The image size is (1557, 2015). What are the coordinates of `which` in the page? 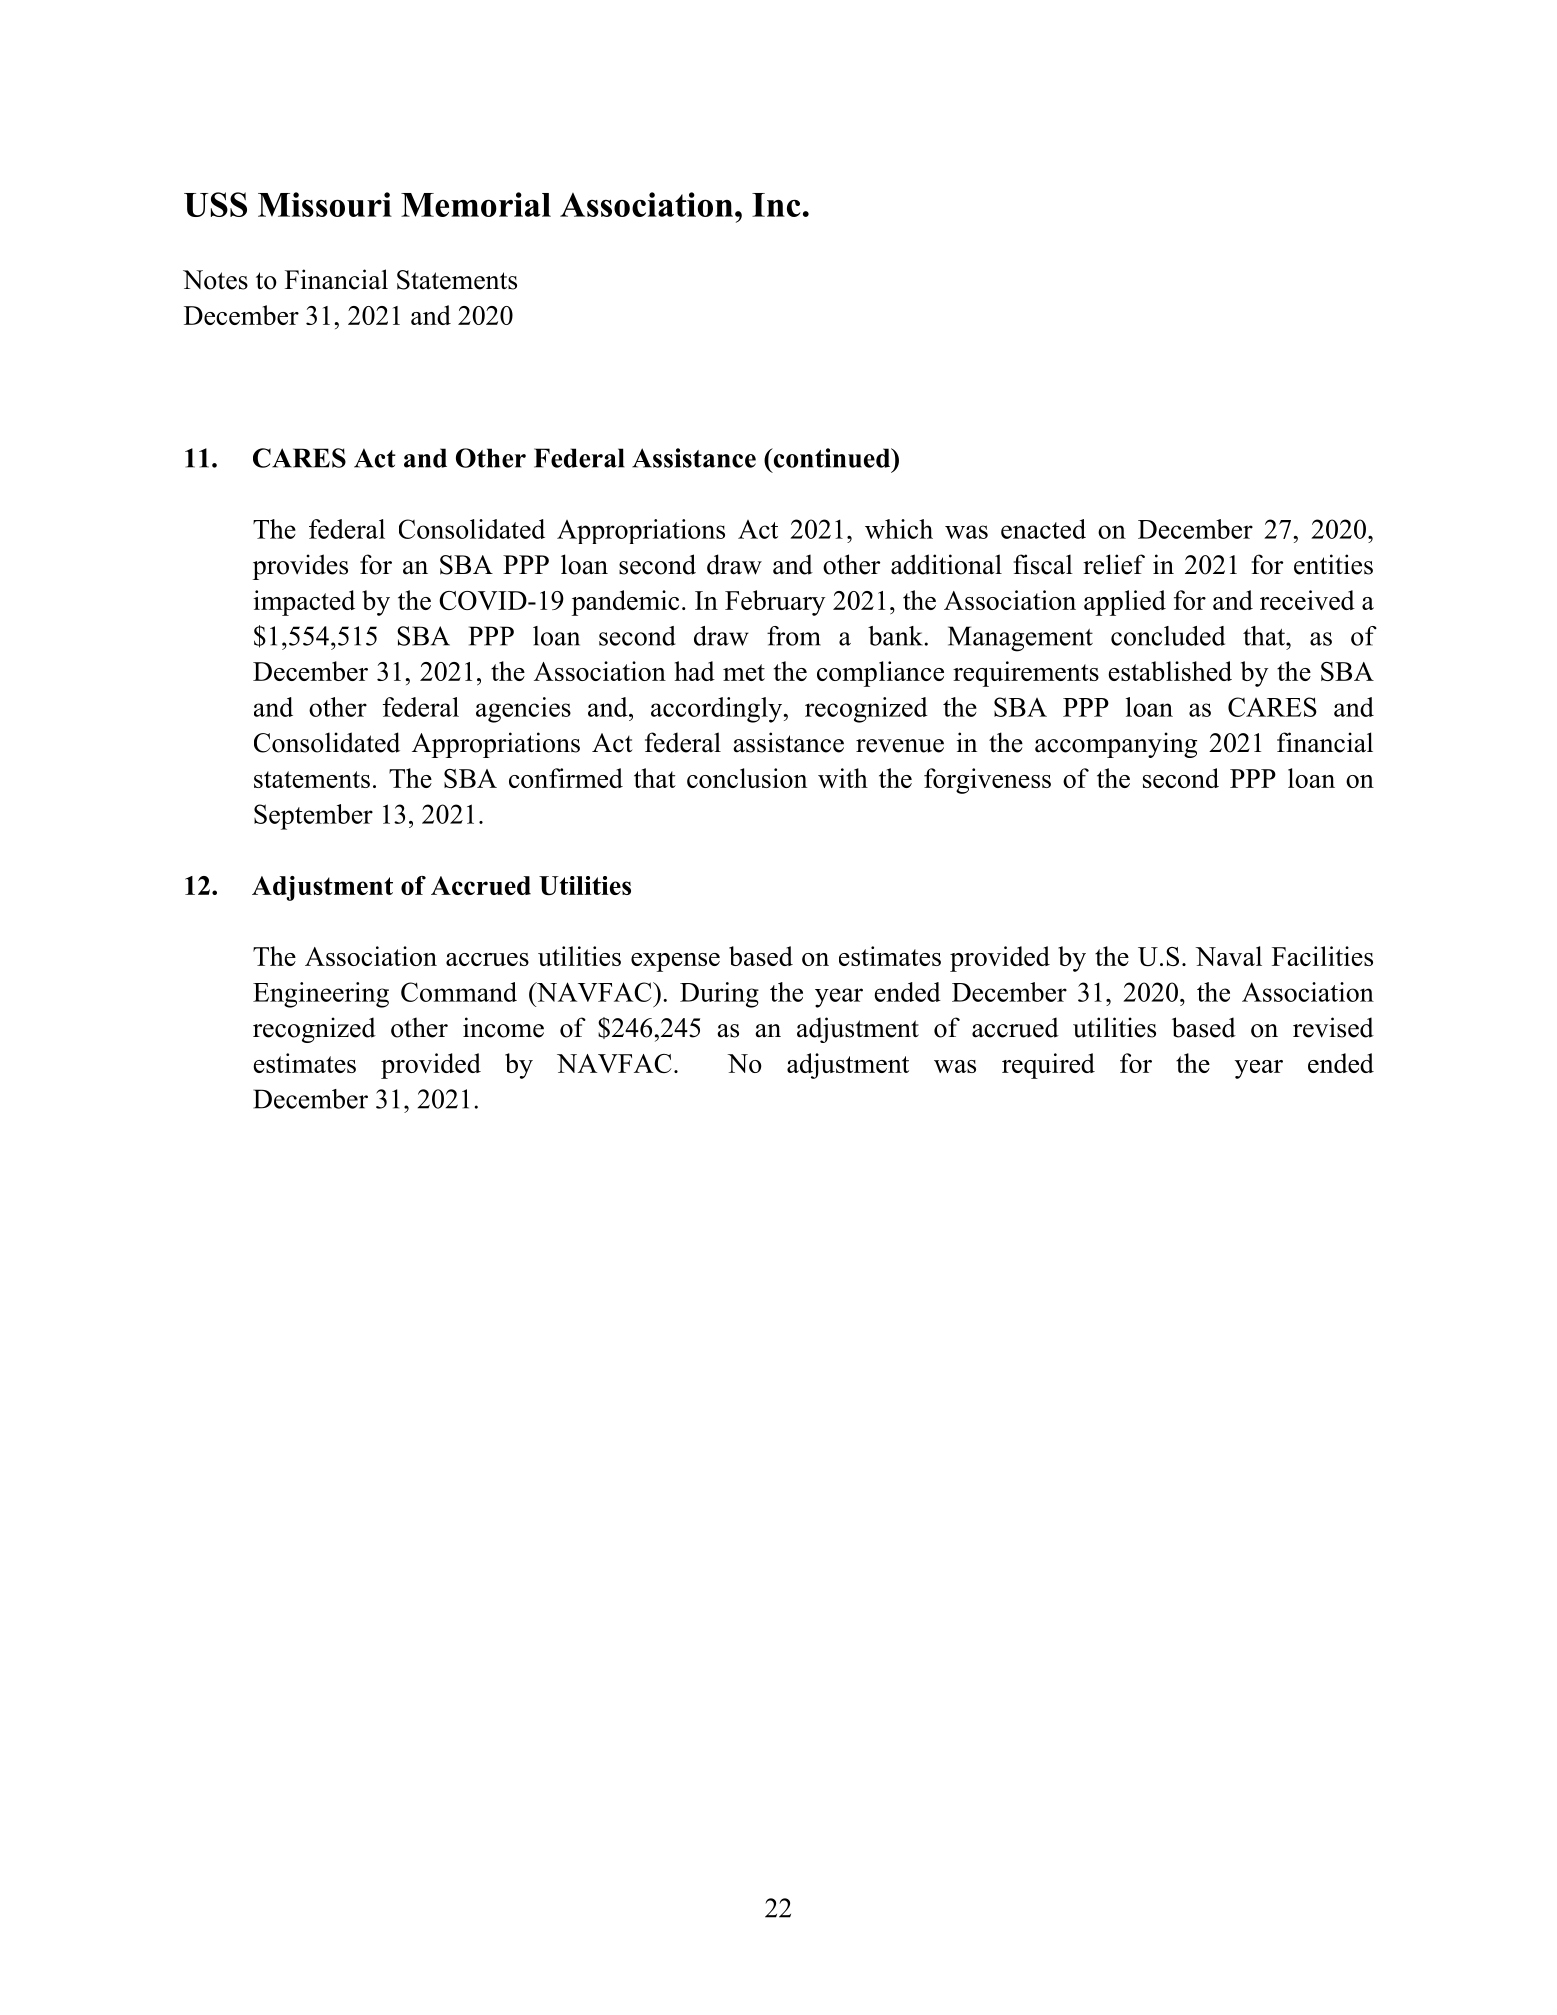 It's located at (899, 529).
